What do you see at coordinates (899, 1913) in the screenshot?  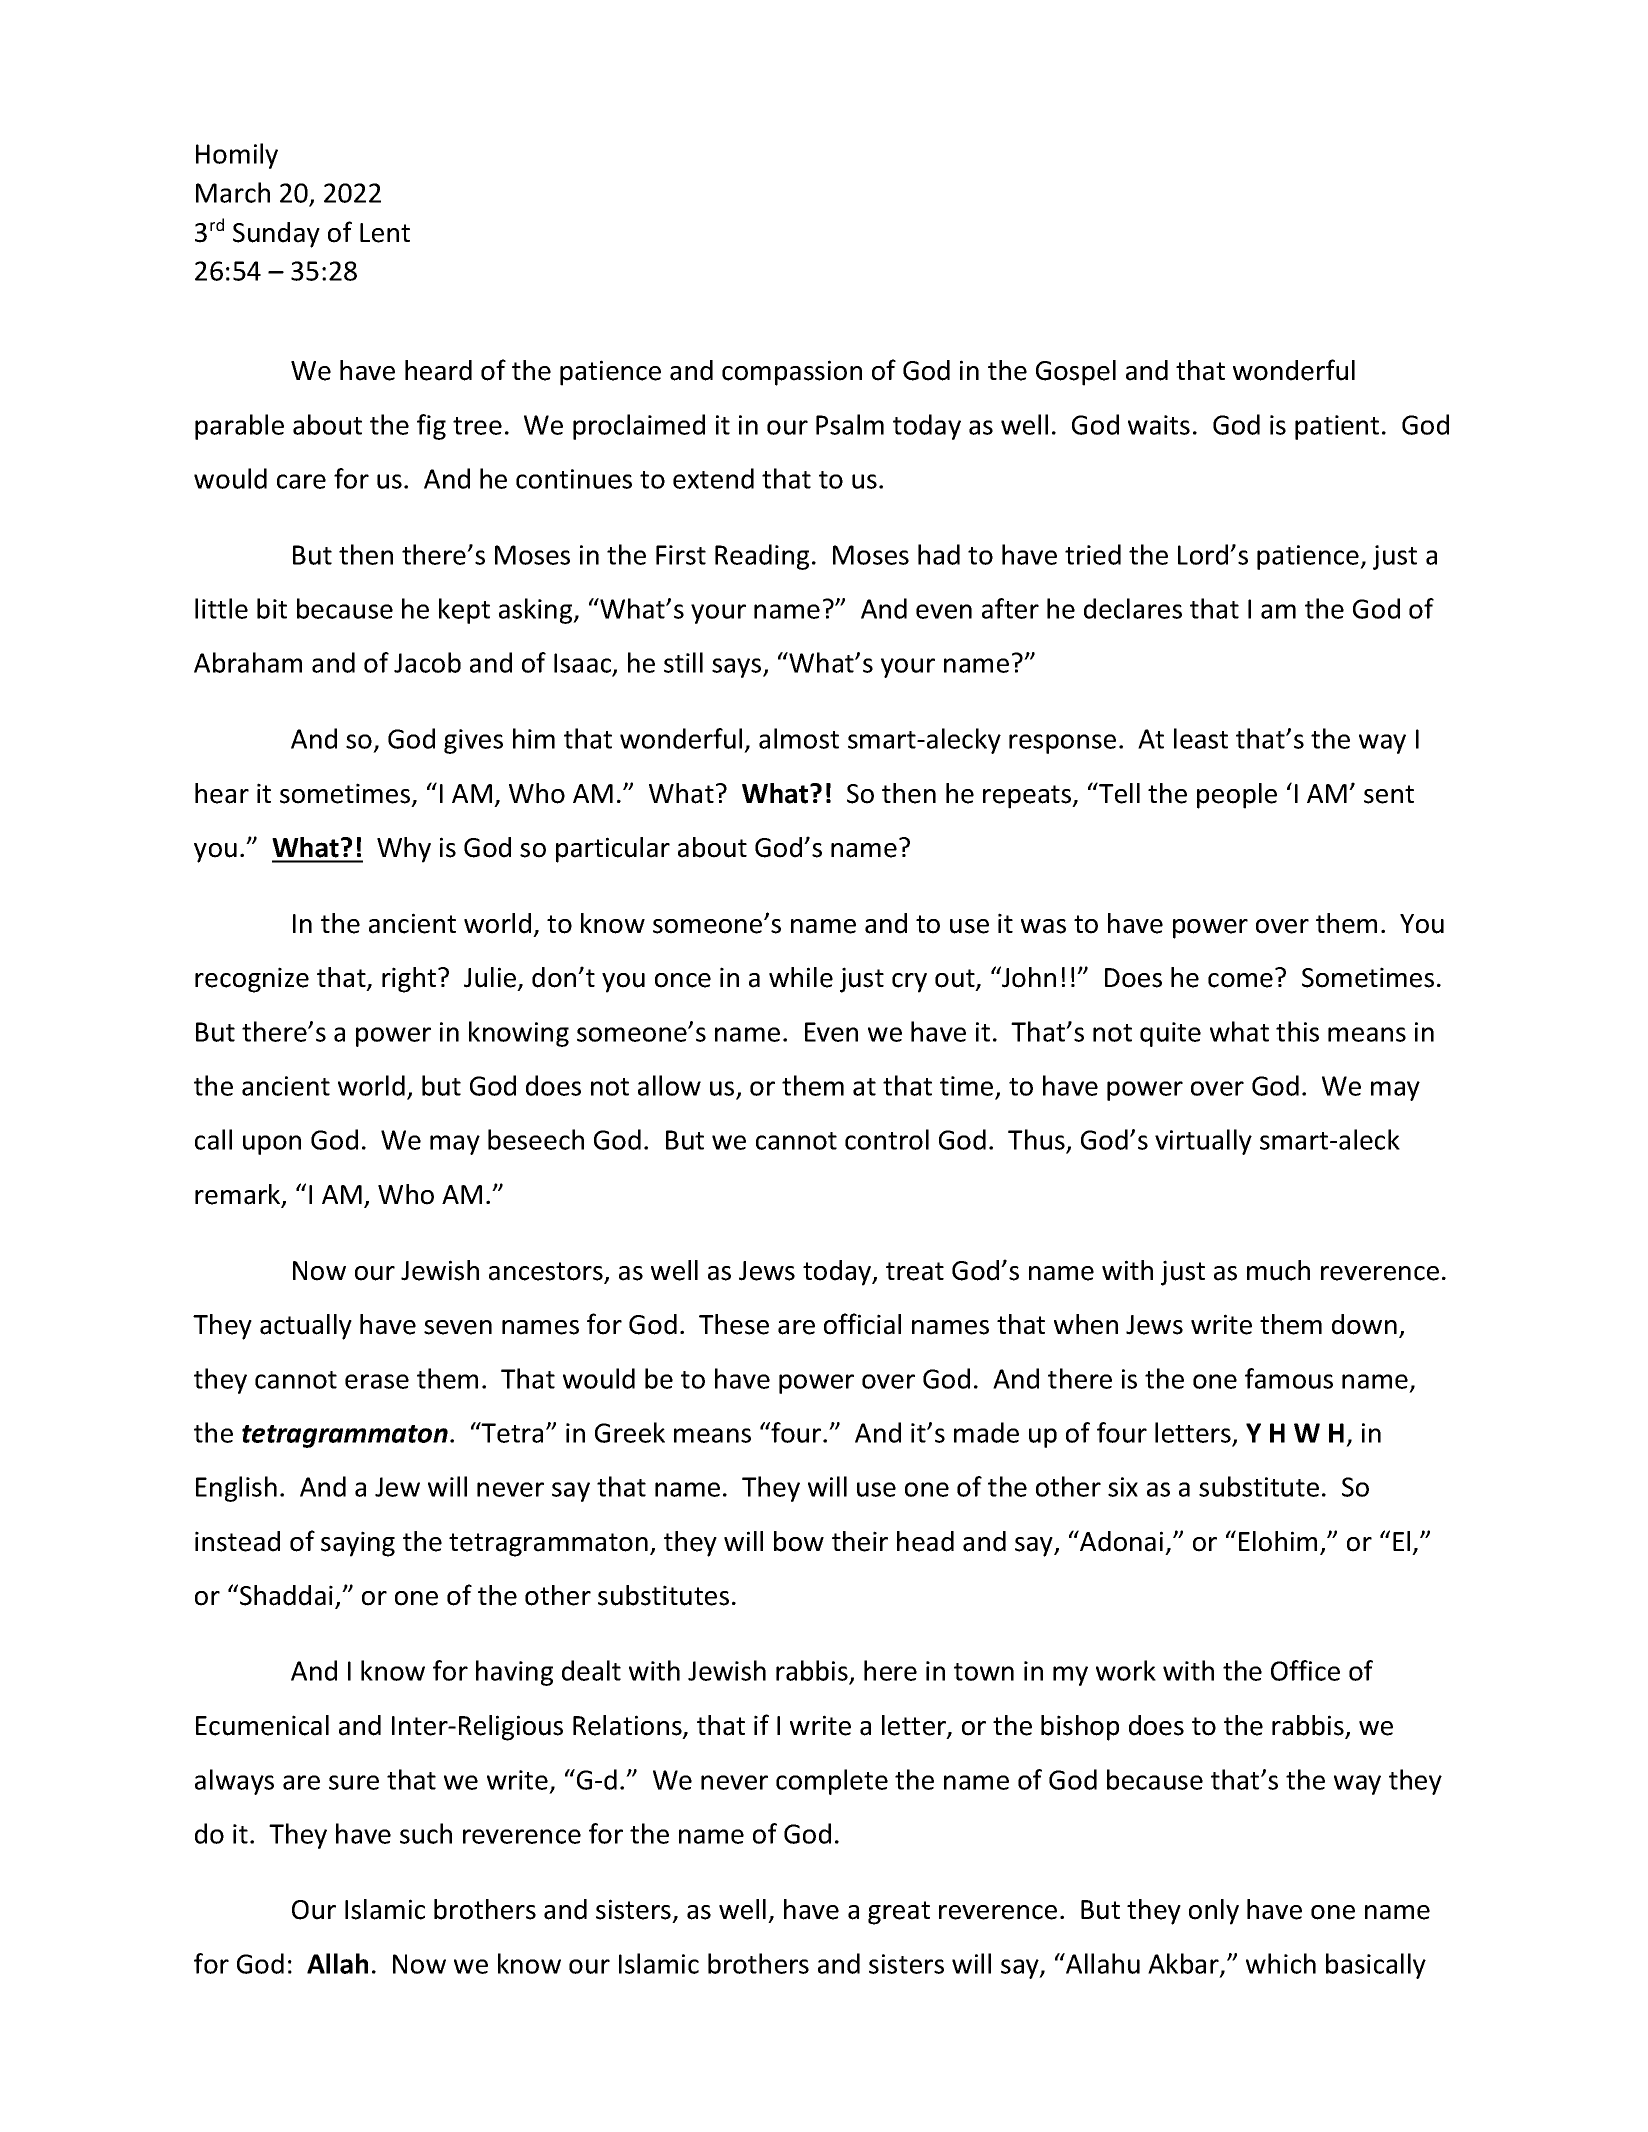 I see `great` at bounding box center [899, 1913].
